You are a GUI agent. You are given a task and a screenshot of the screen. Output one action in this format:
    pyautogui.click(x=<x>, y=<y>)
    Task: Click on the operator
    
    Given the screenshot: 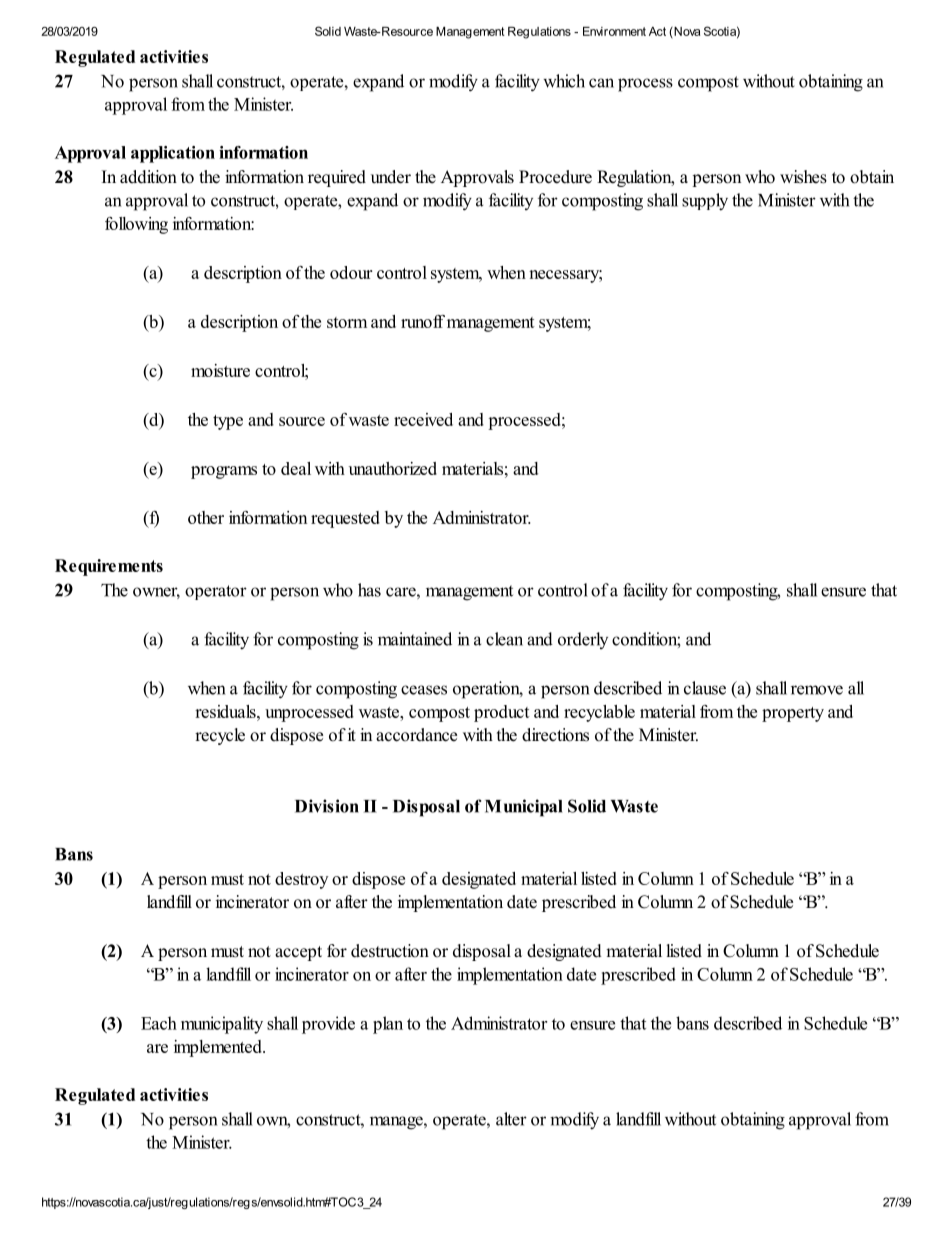 What is the action you would take?
    pyautogui.click(x=216, y=592)
